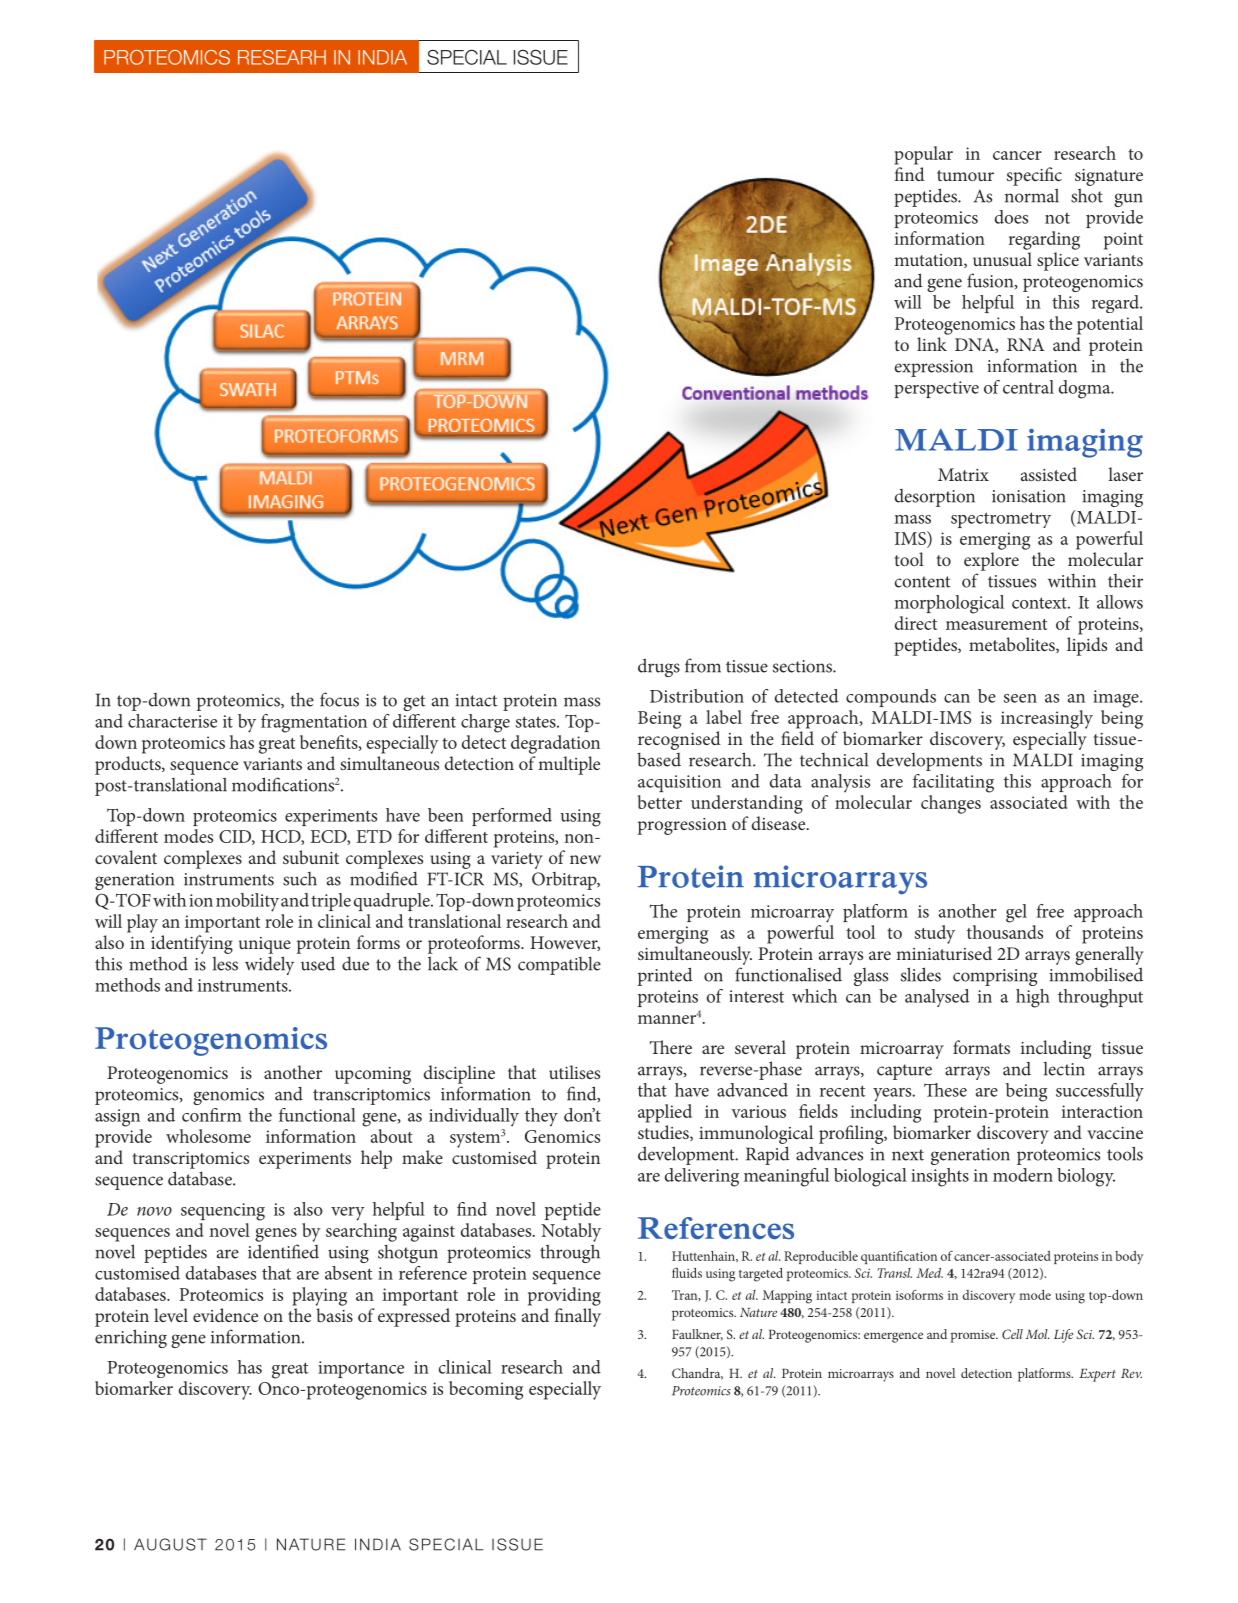 Image resolution: width=1238 pixels, height=1603 pixels. Describe the element at coordinates (569, 765) in the screenshot. I see `multiple` at that location.
